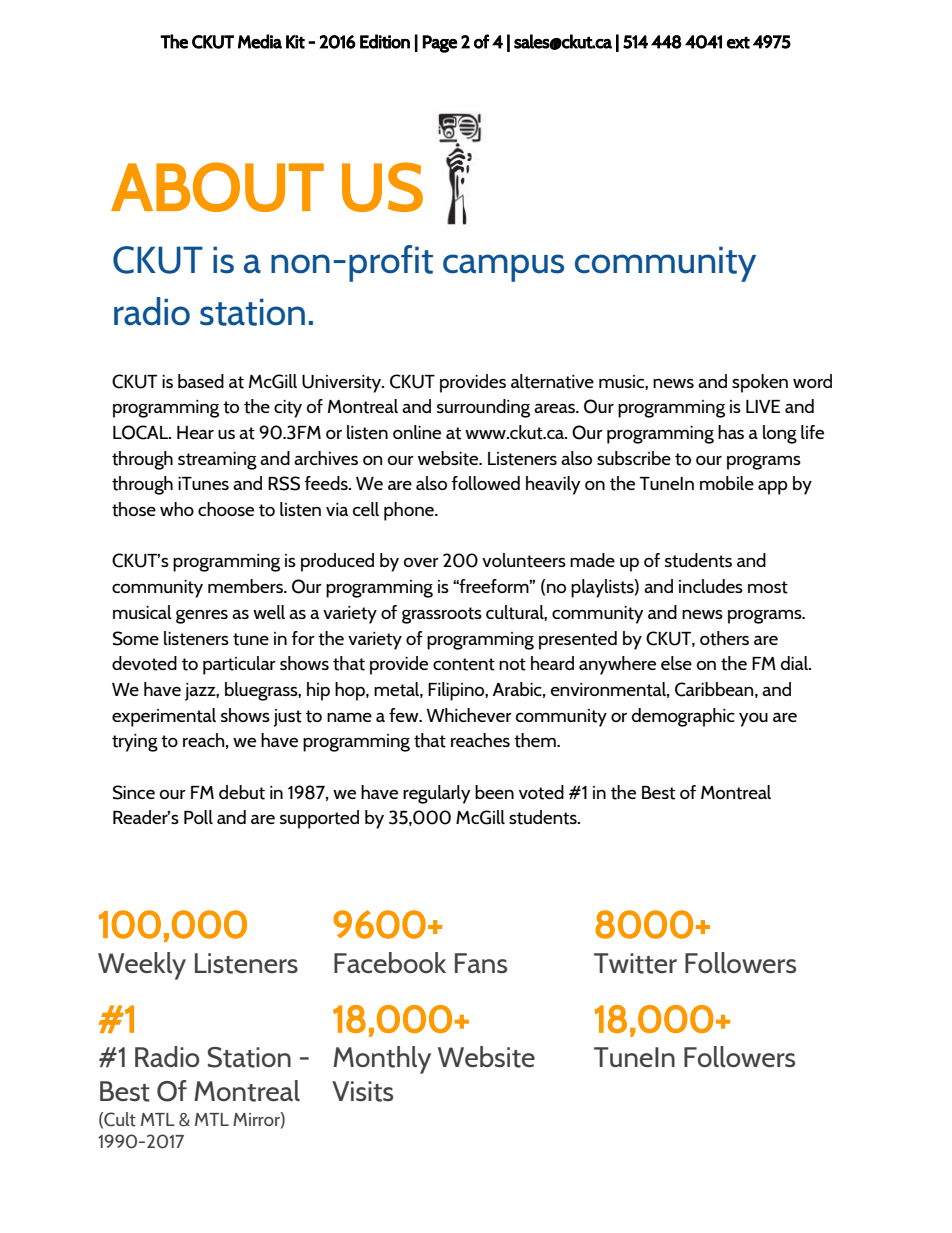 The height and width of the screenshot is (1233, 952). What do you see at coordinates (738, 42) in the screenshot?
I see `ext` at bounding box center [738, 42].
